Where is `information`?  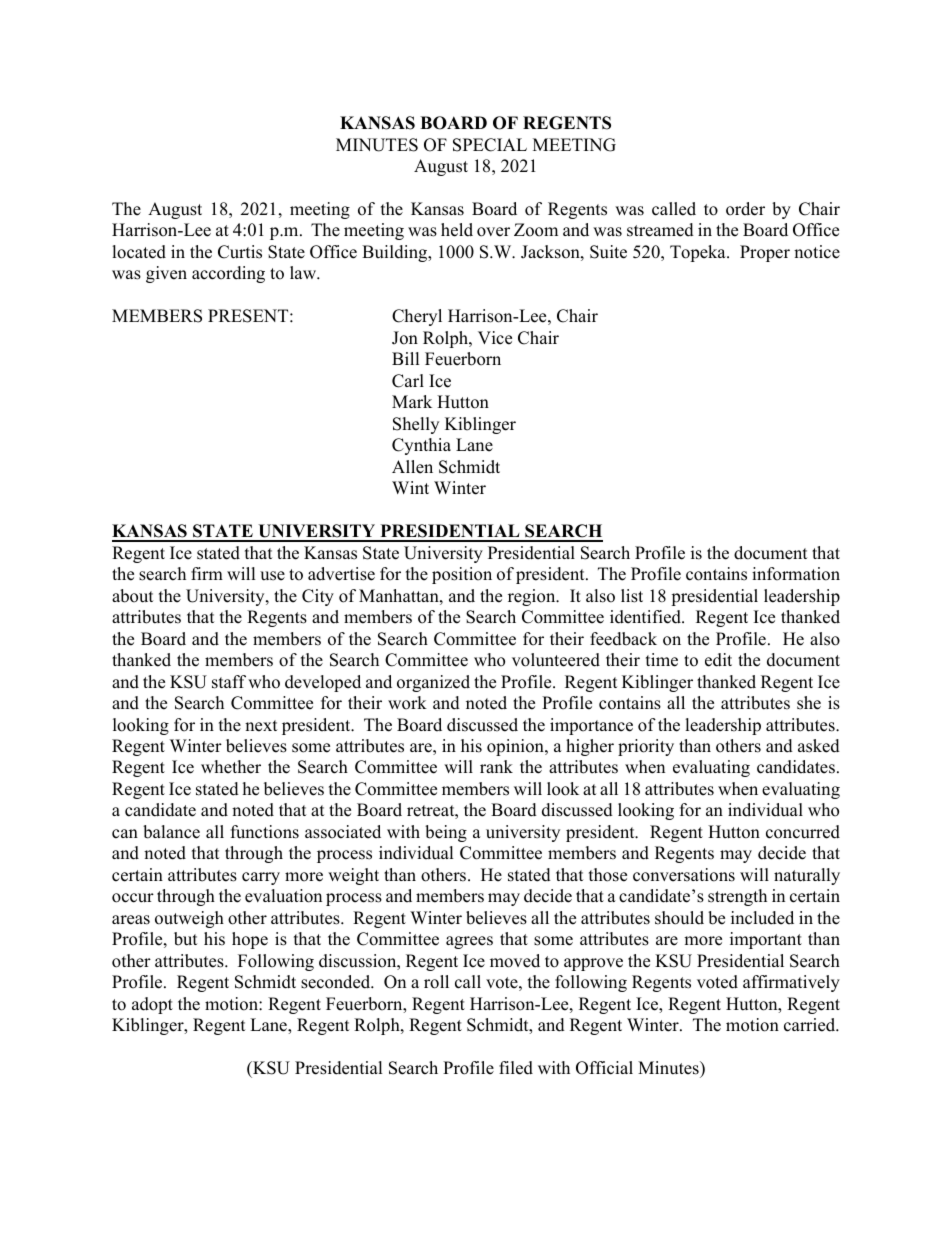 information is located at coordinates (796, 574).
